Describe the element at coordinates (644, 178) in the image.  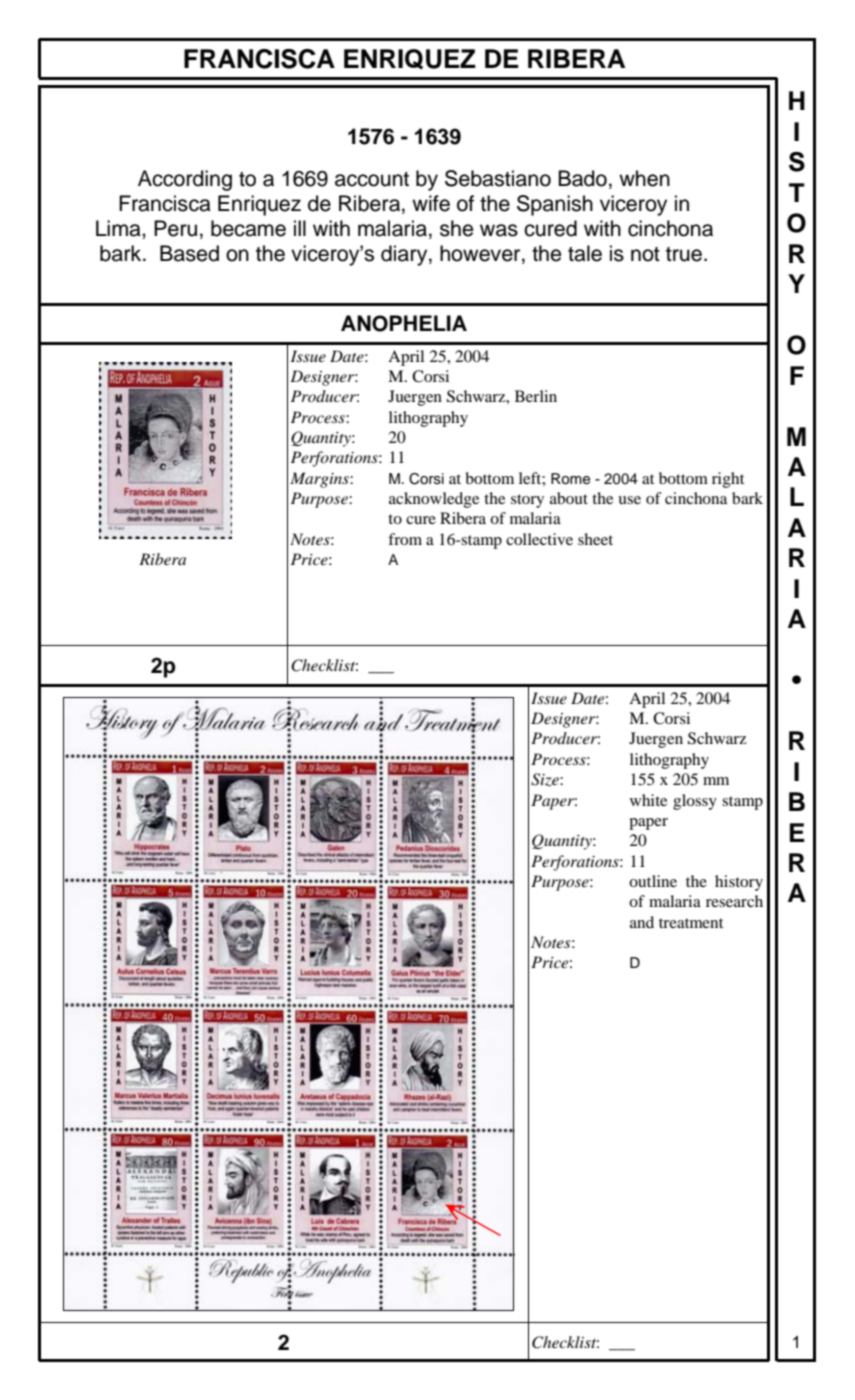
I see `when` at that location.
